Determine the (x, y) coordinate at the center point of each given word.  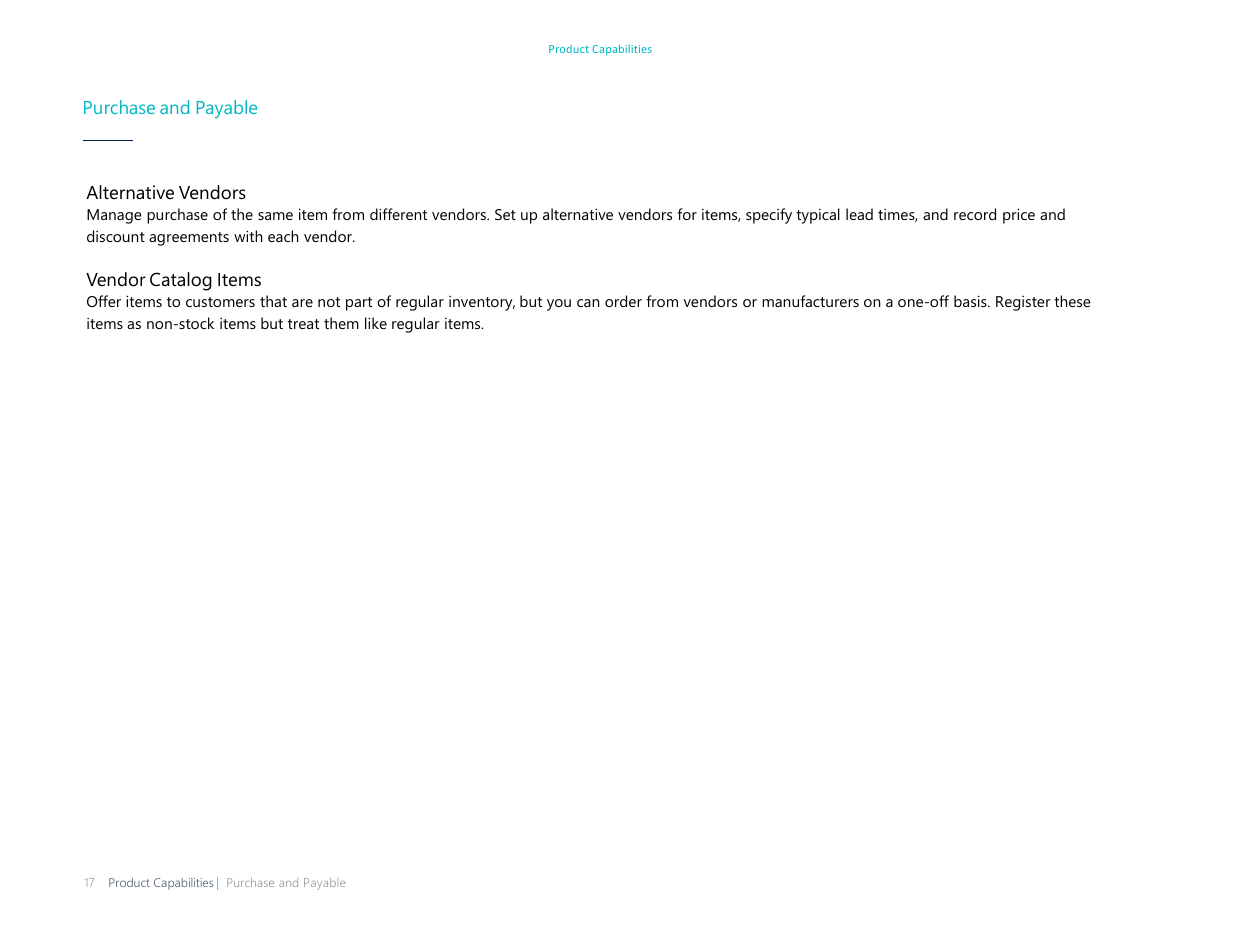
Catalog (181, 281)
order (623, 301)
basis (971, 301)
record (975, 214)
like (376, 323)
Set (505, 214)
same (275, 216)
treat (303, 324)
